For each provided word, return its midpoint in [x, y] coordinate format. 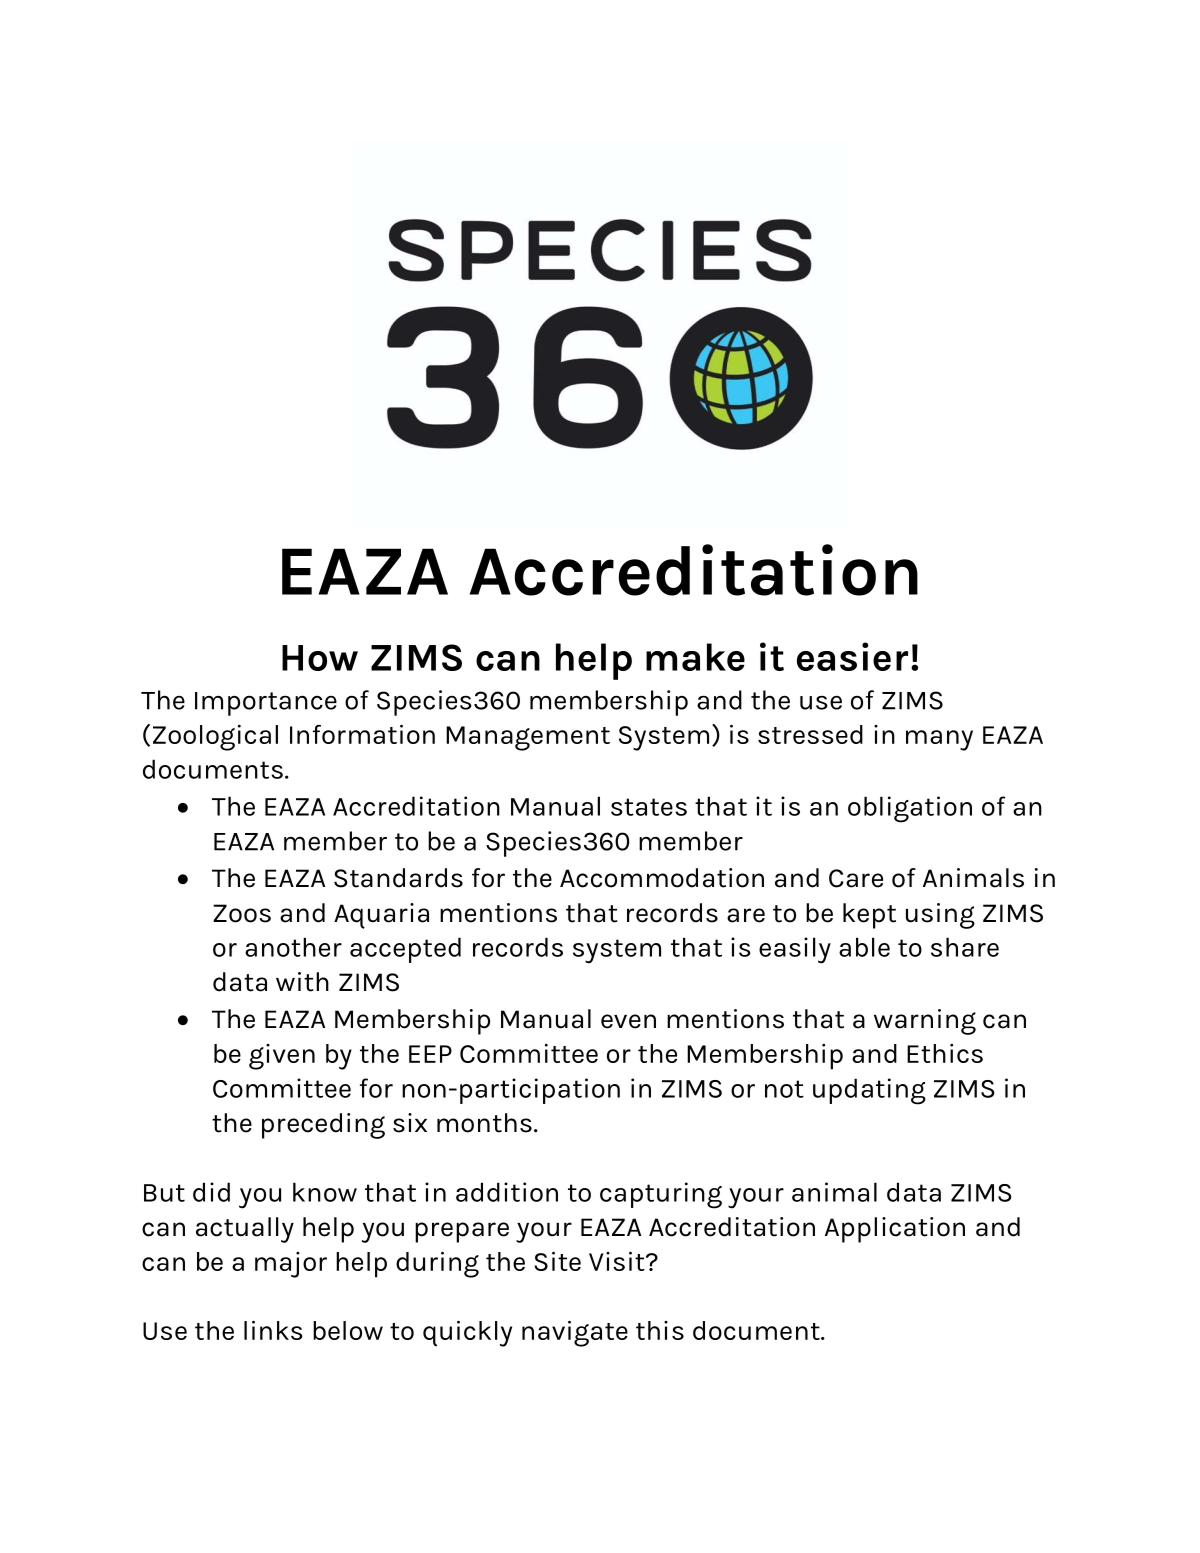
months [484, 1123]
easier [852, 656]
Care [856, 878]
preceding [323, 1126]
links [273, 1330]
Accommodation [662, 878]
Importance [266, 704]
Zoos [242, 913]
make [695, 657]
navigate [575, 1334]
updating [869, 1091]
